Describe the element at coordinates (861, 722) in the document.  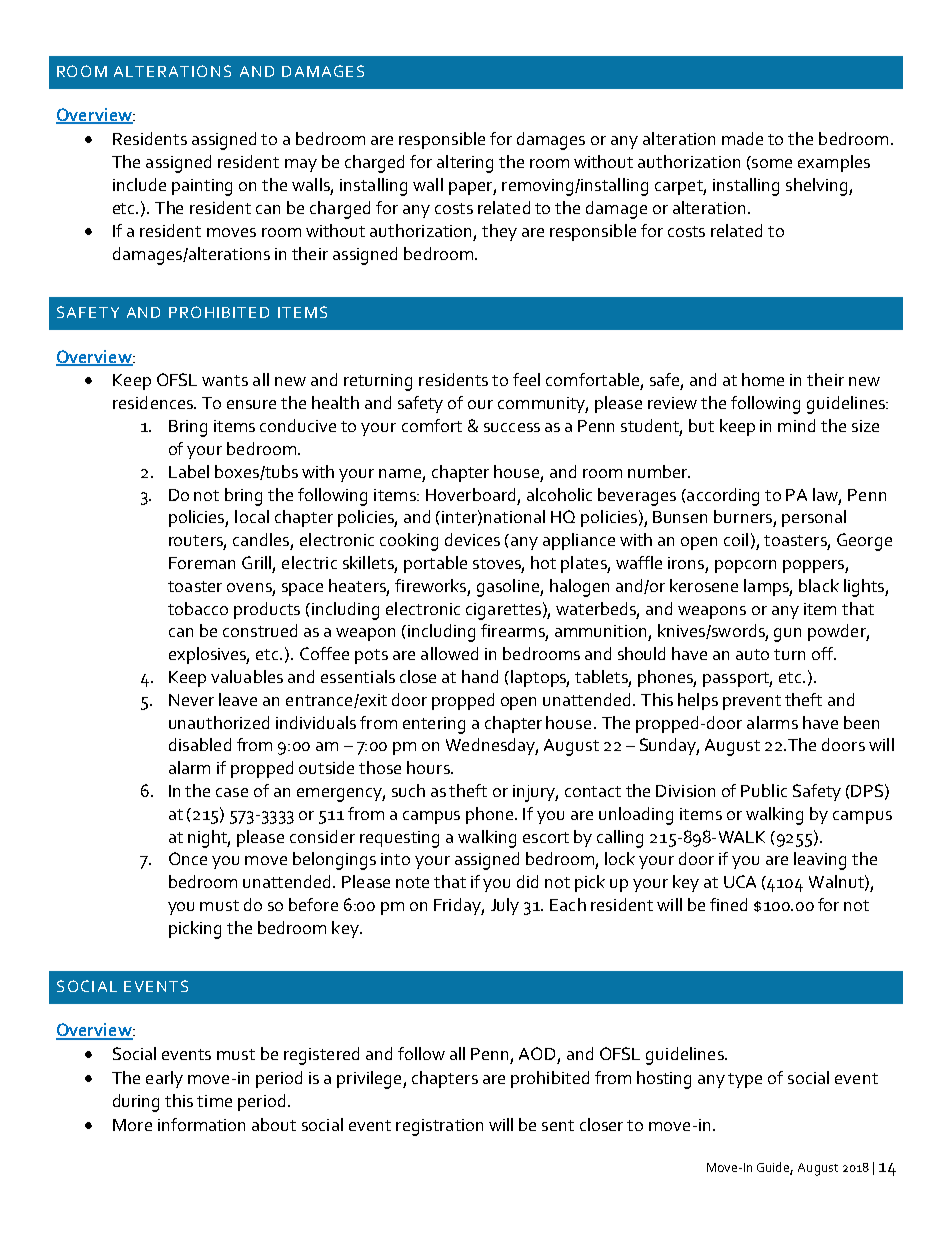
I see `been` at that location.
